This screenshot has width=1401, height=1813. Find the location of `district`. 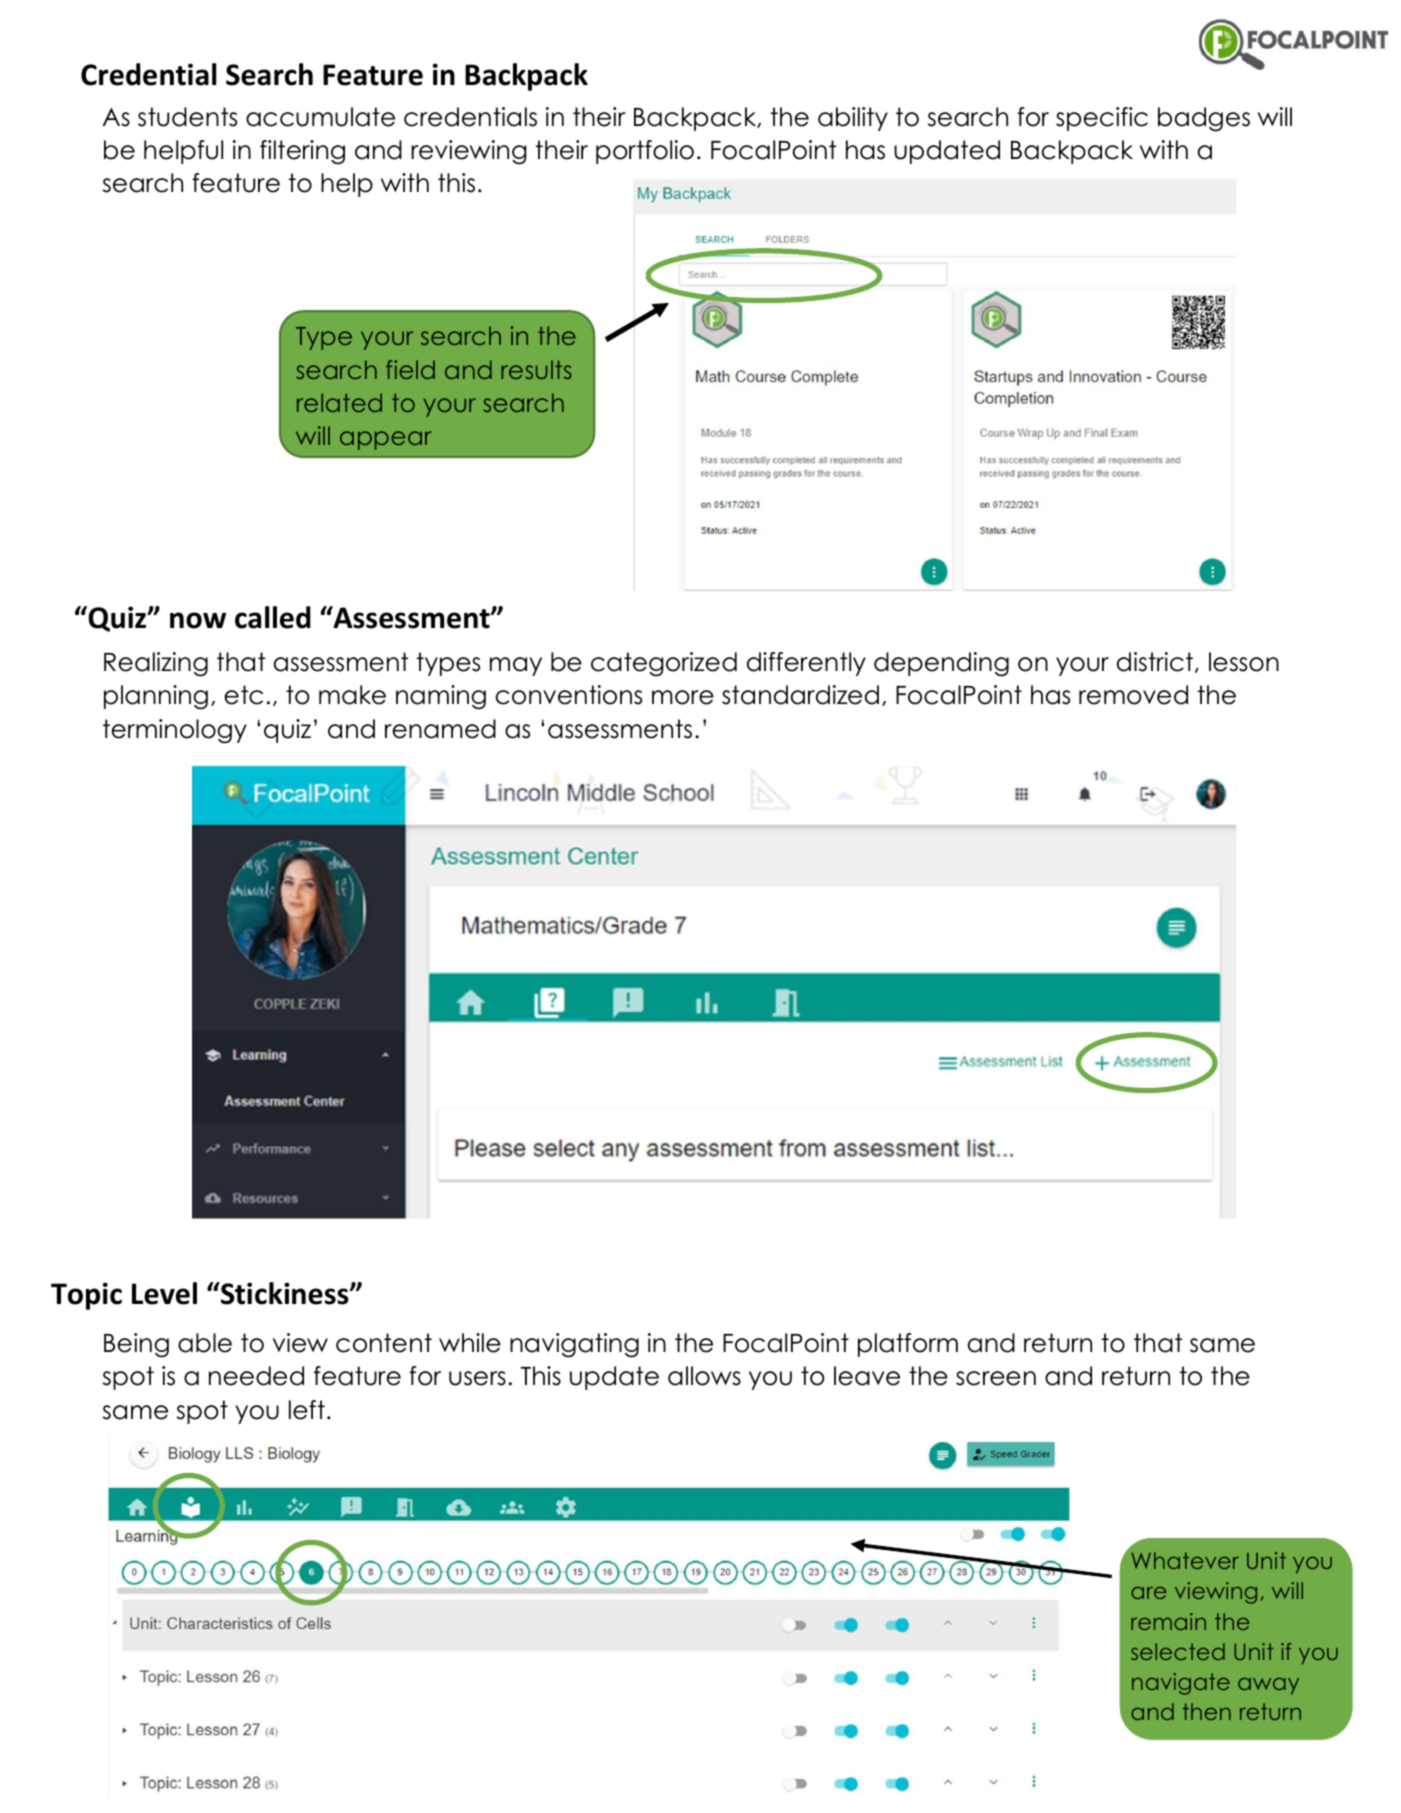

district is located at coordinates (1155, 662).
